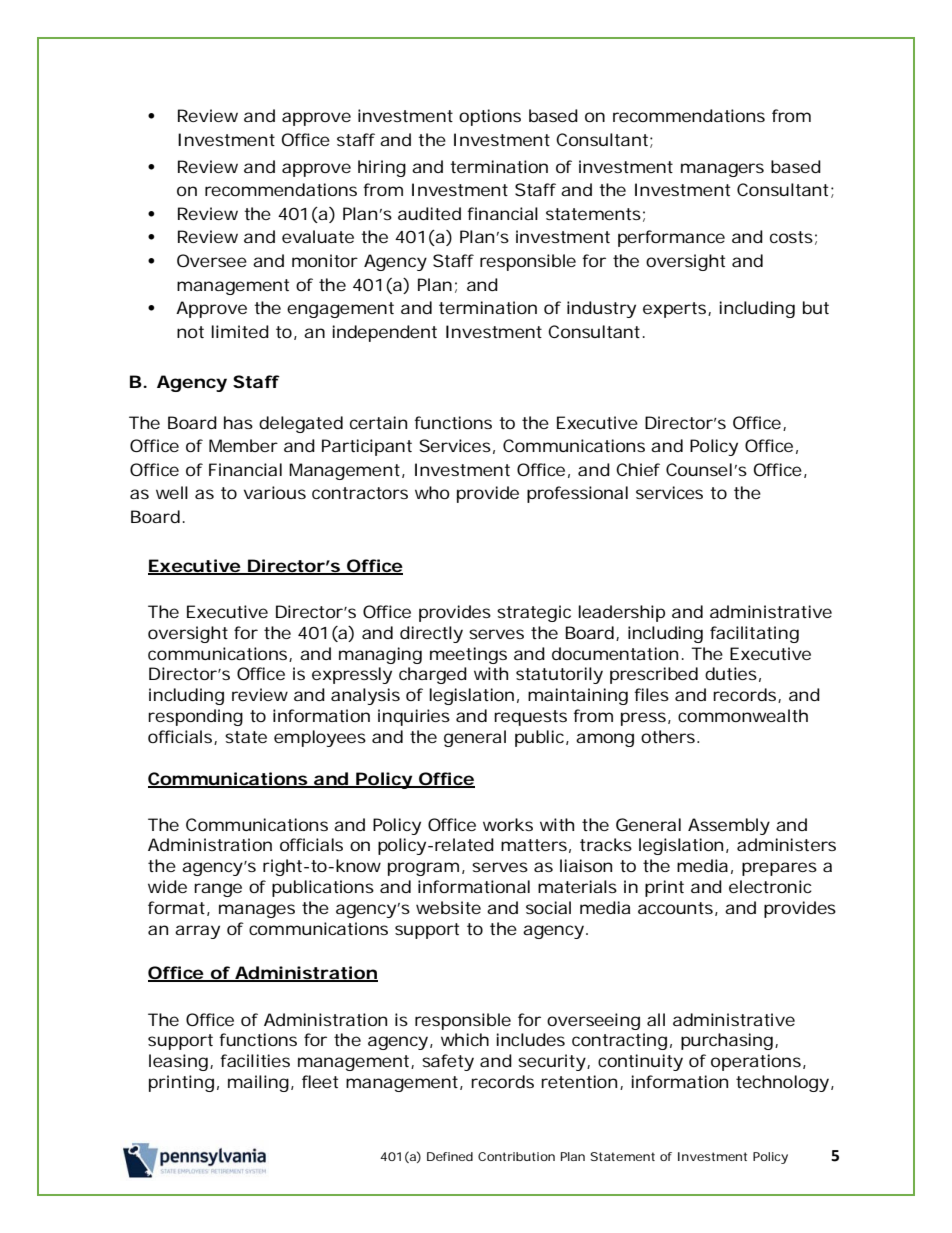  What do you see at coordinates (638, 469) in the screenshot?
I see `Chief` at bounding box center [638, 469].
